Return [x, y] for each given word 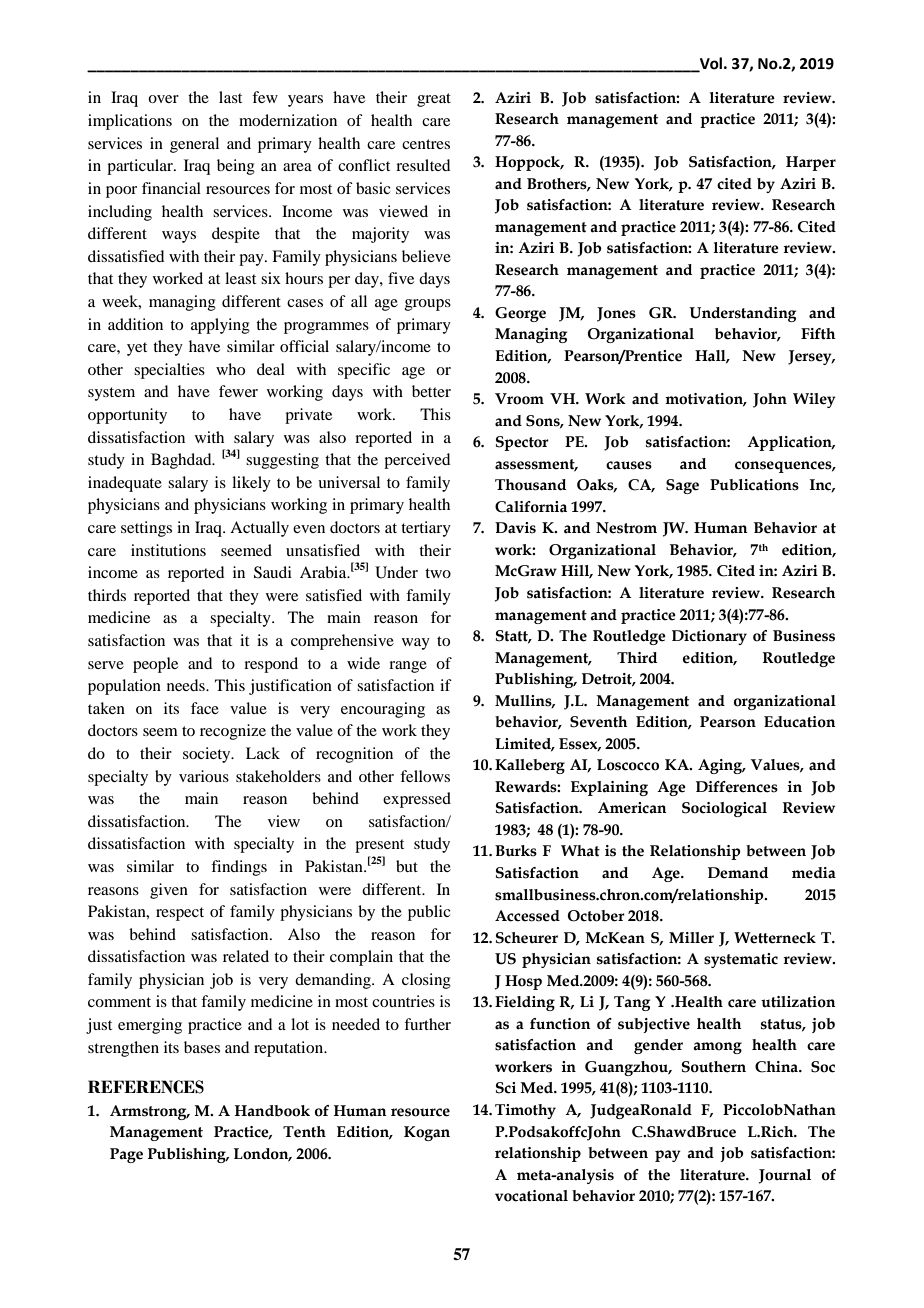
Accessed [527, 916]
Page [126, 1155]
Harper [811, 163]
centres [426, 144]
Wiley [814, 400]
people [155, 665]
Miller [691, 938]
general [194, 145]
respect [180, 914]
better [431, 391]
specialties [169, 371]
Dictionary [709, 637]
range [408, 667]
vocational [531, 1196]
